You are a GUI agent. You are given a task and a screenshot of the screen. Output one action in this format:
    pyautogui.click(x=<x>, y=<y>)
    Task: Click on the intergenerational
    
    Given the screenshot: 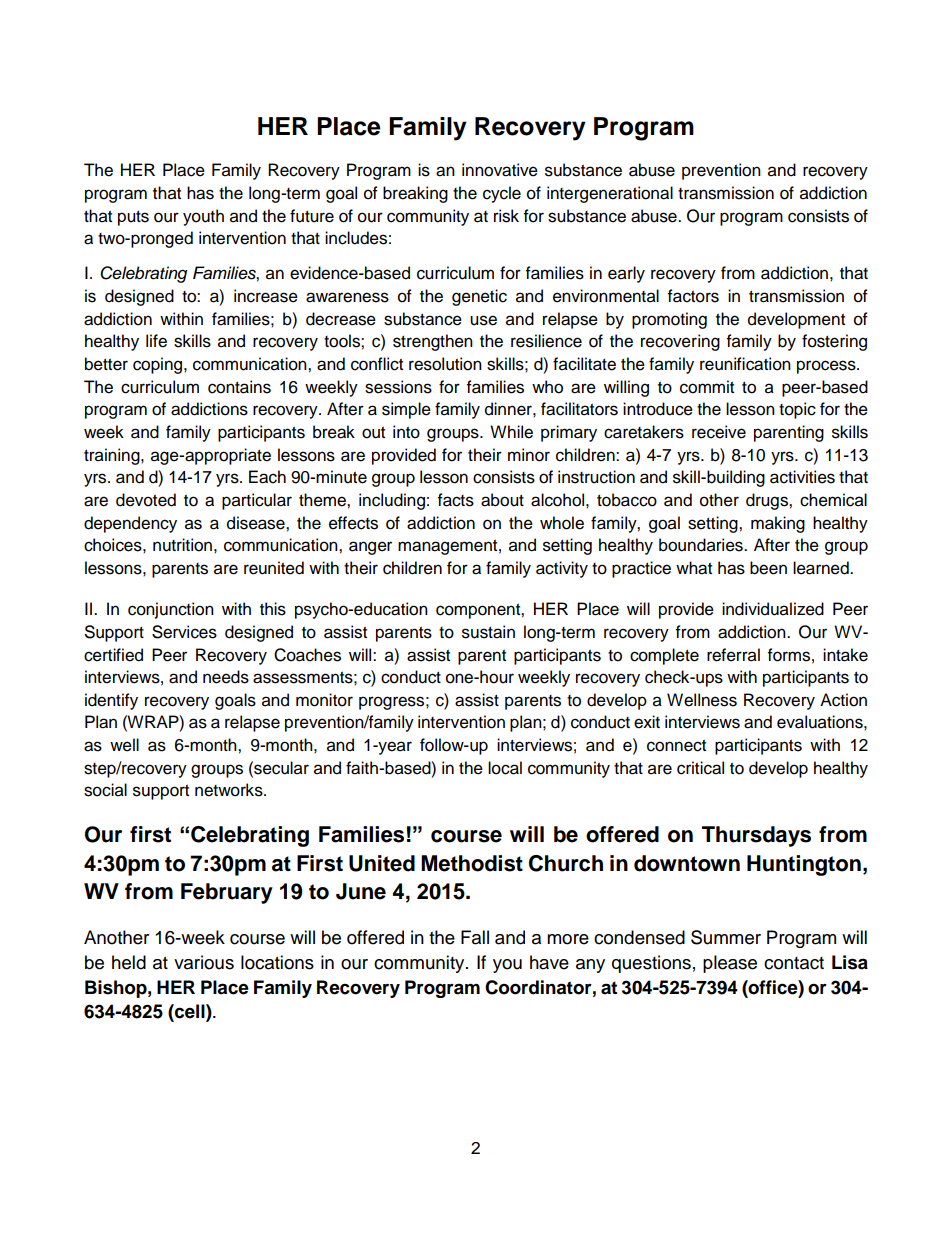 What is the action you would take?
    pyautogui.click(x=610, y=194)
